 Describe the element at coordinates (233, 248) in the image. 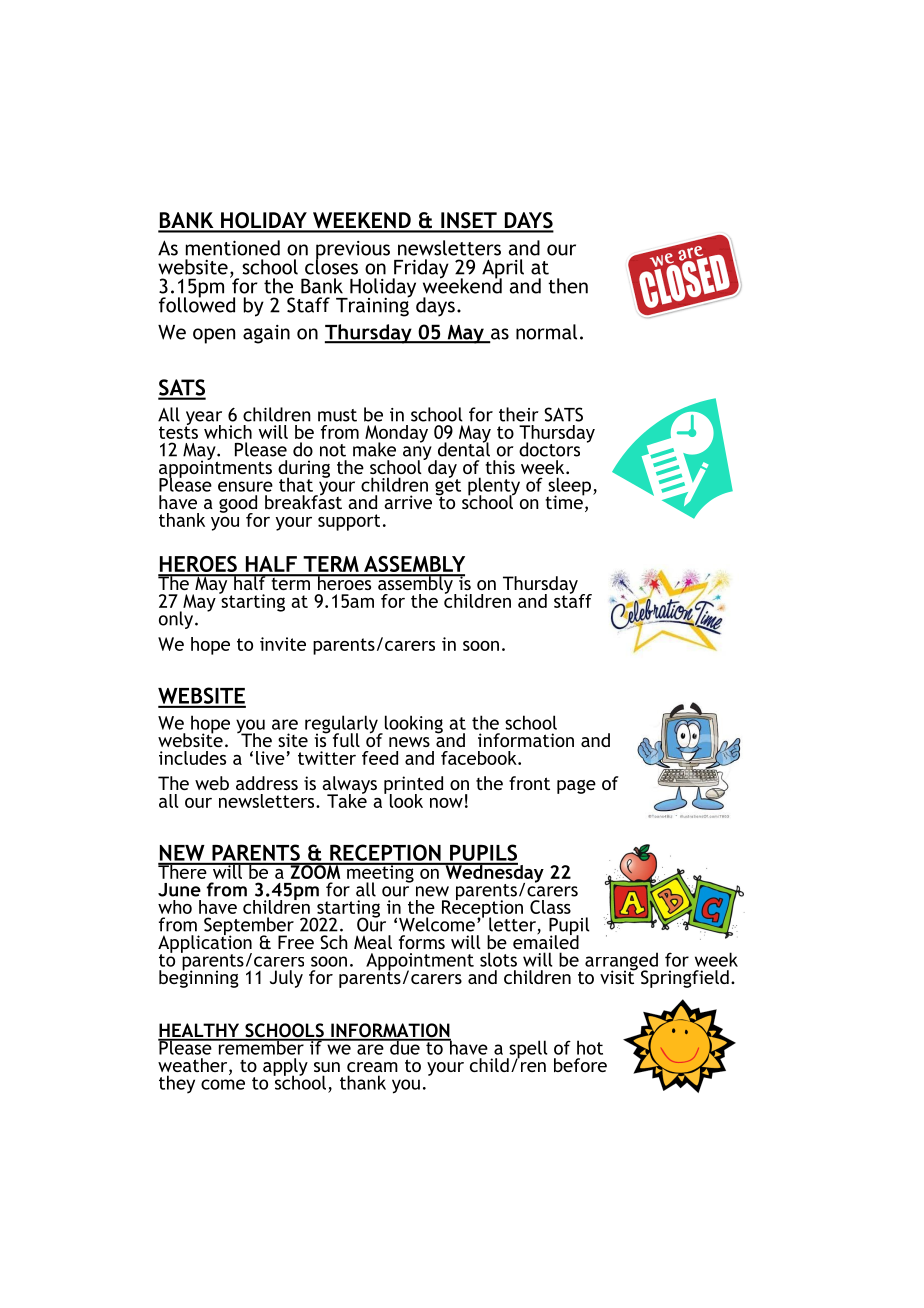

I see `mentioned` at that location.
